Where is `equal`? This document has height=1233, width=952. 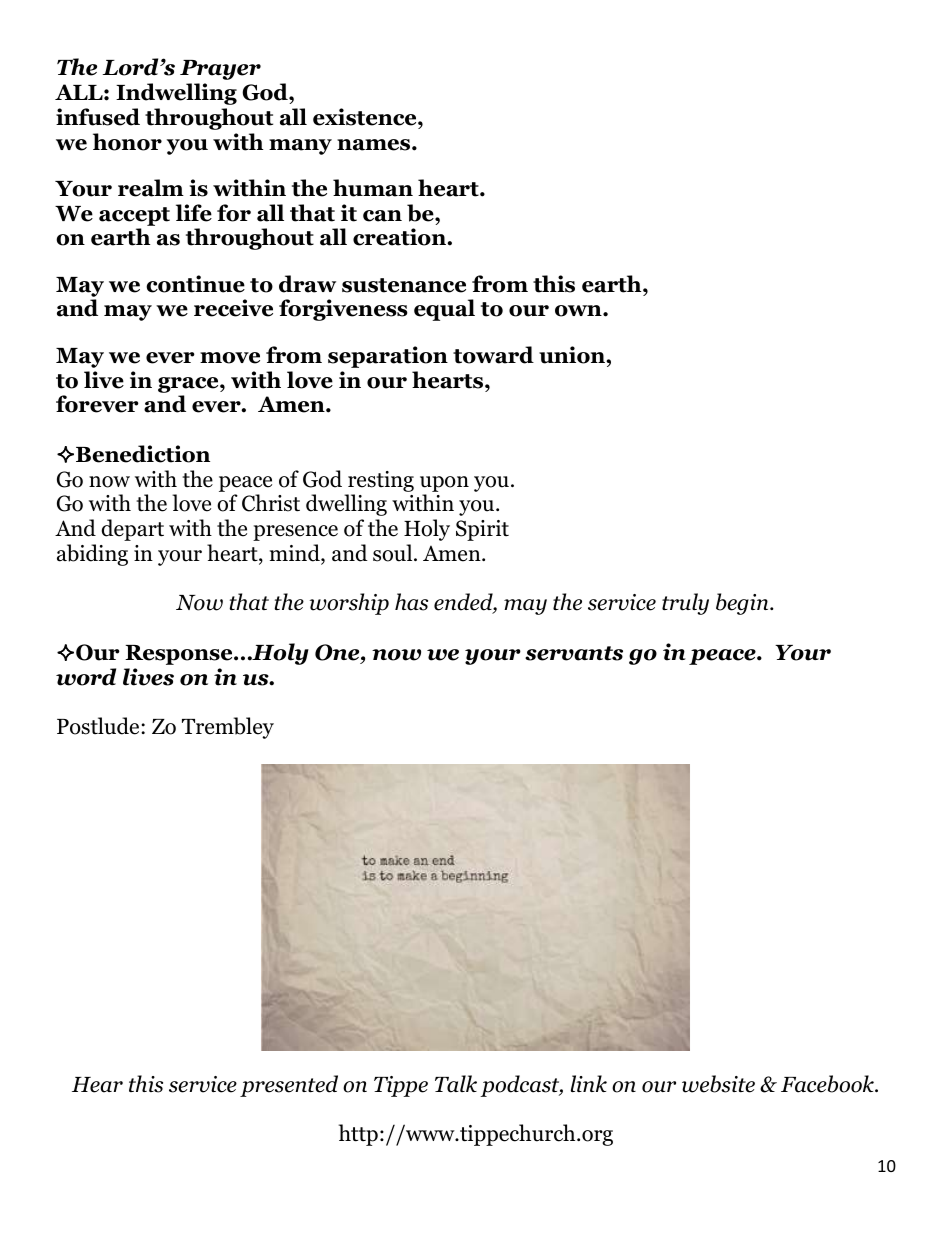 equal is located at coordinates (444, 310).
